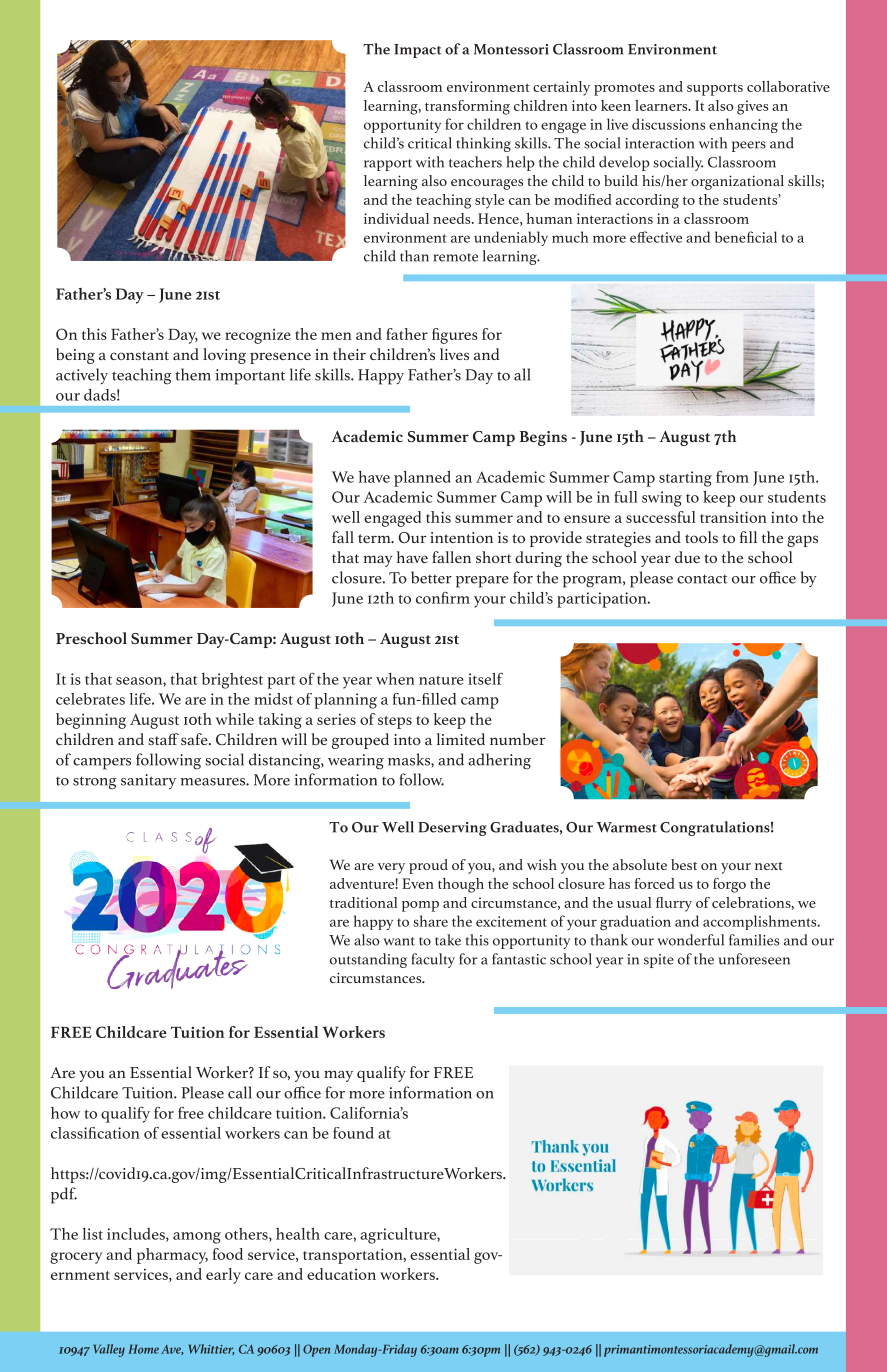 This document has height=1372, width=887. What do you see at coordinates (732, 477) in the document?
I see `from` at bounding box center [732, 477].
